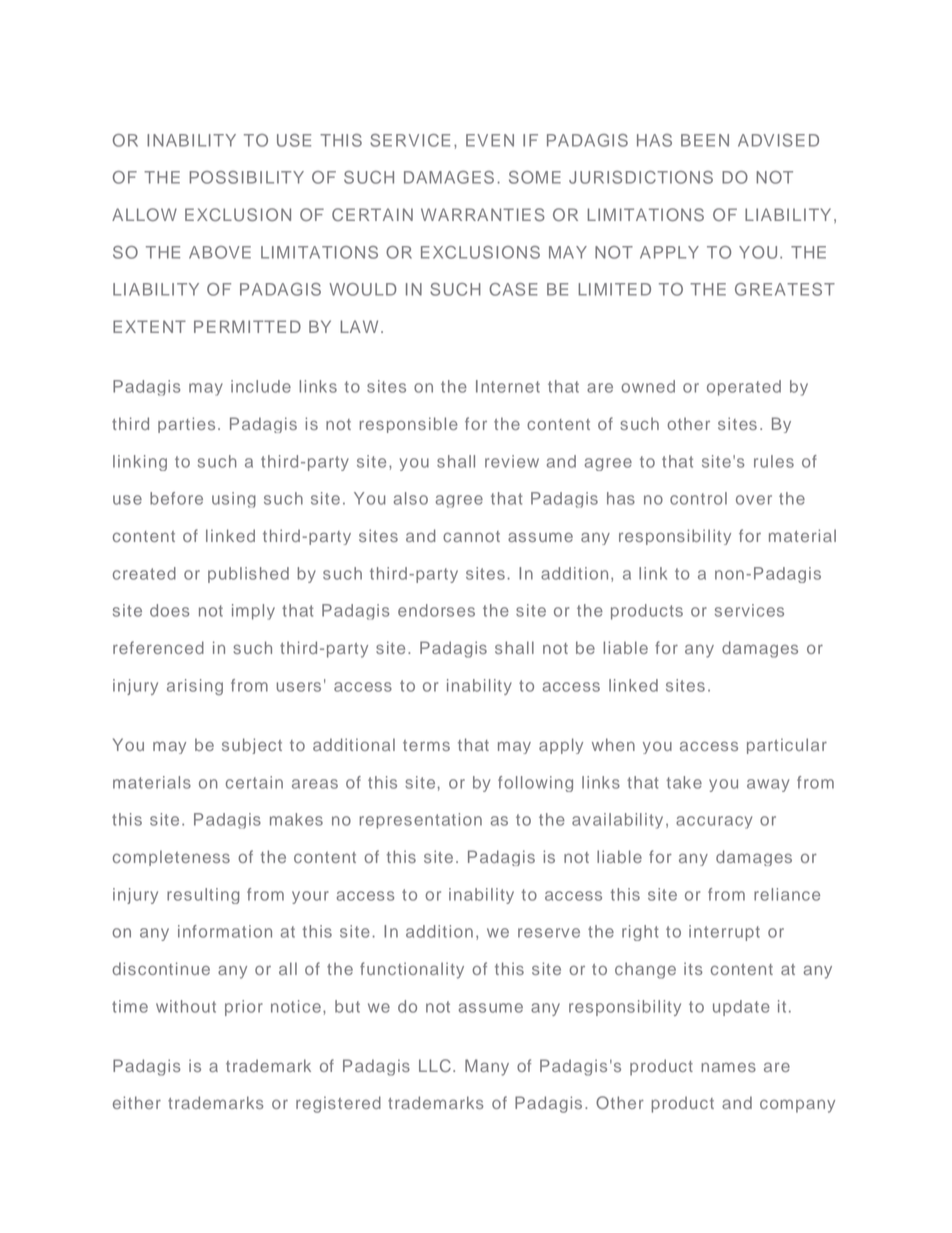 The height and width of the page is (1233, 952). Describe the element at coordinates (169, 610) in the page. I see `does` at that location.
